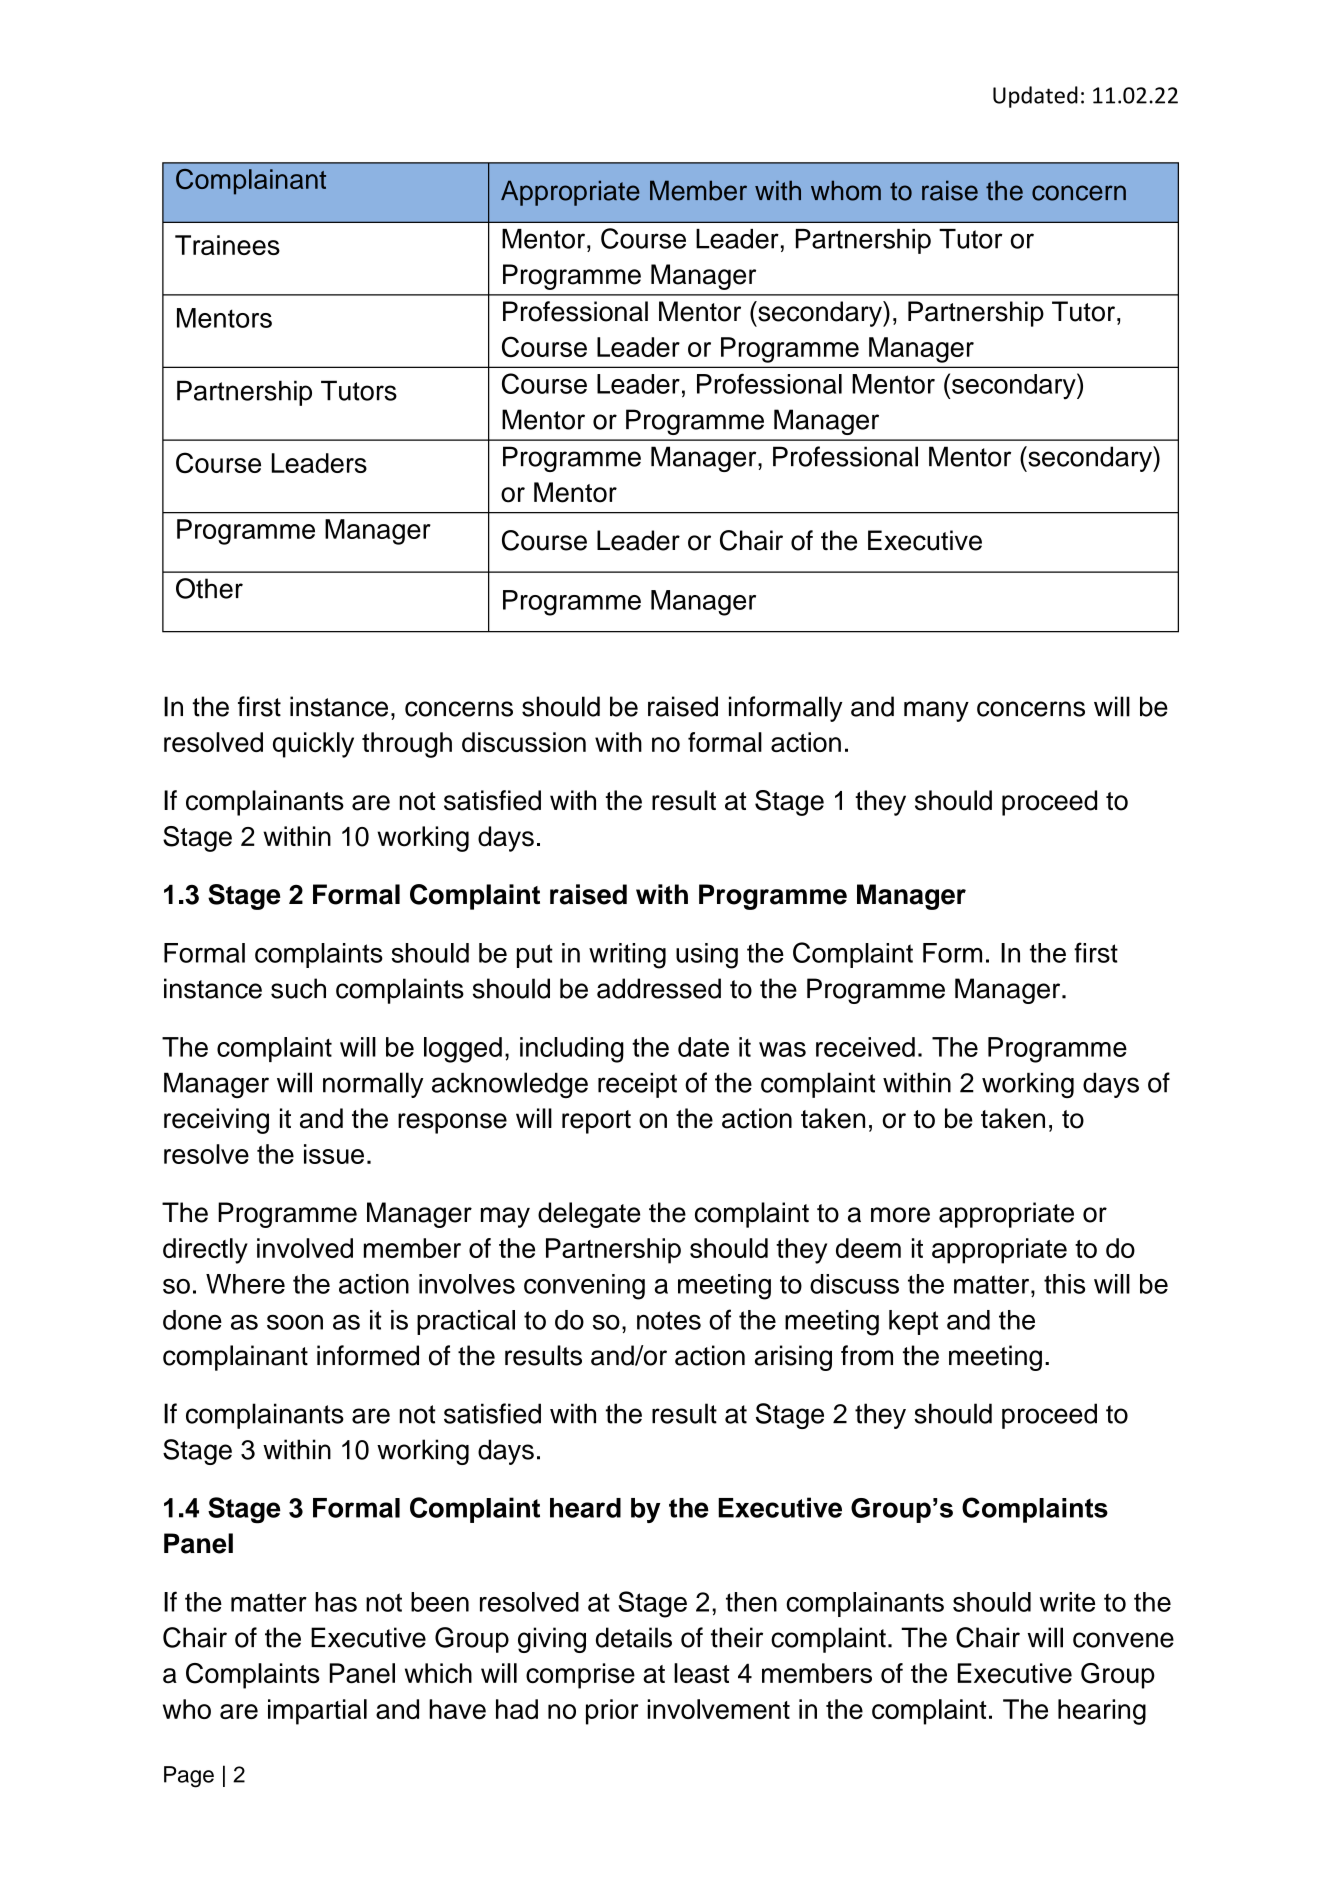 The image size is (1341, 1897). I want to click on Trainees, so click(227, 245).
